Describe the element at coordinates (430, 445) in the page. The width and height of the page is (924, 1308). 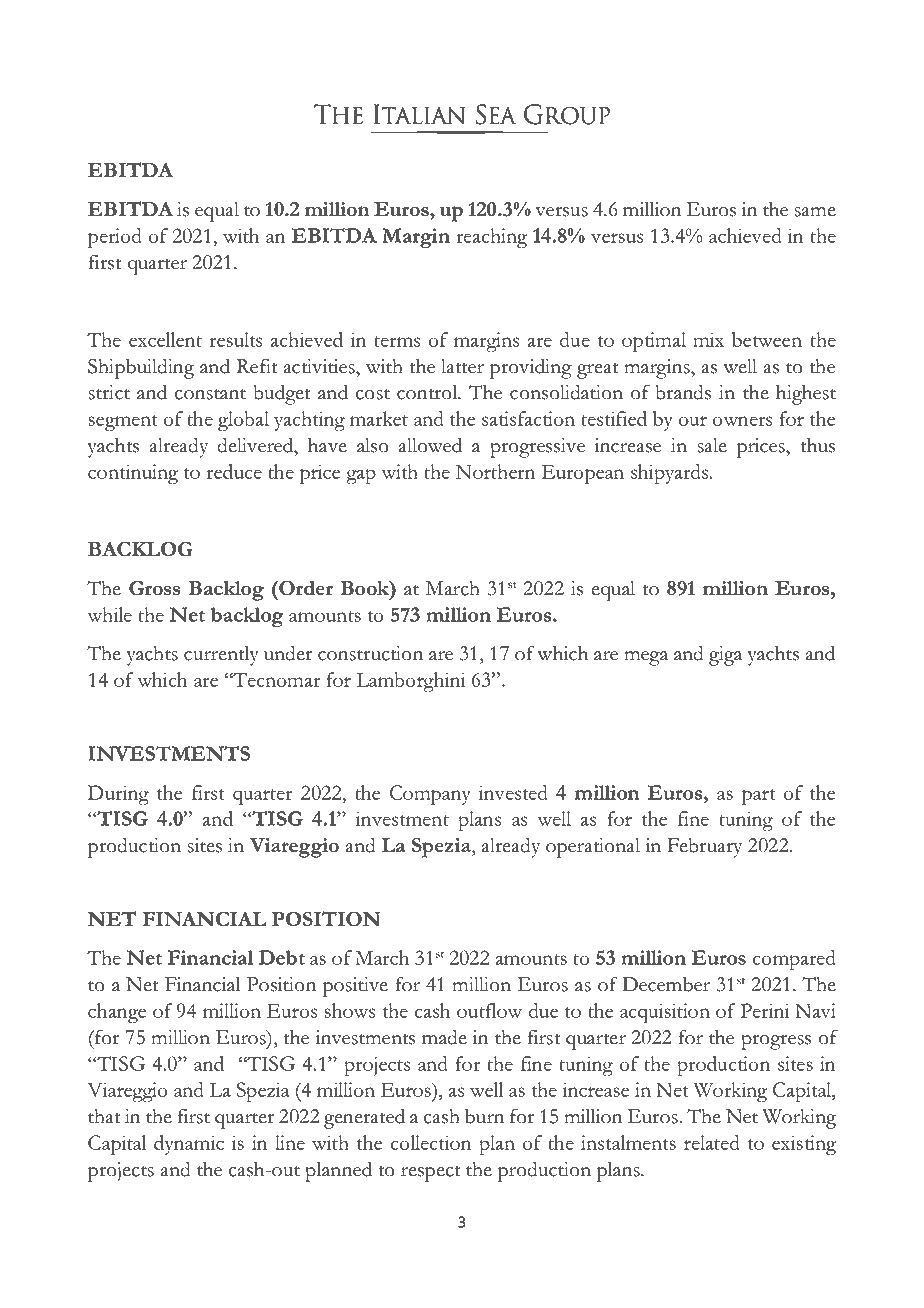
I see `allowed` at that location.
